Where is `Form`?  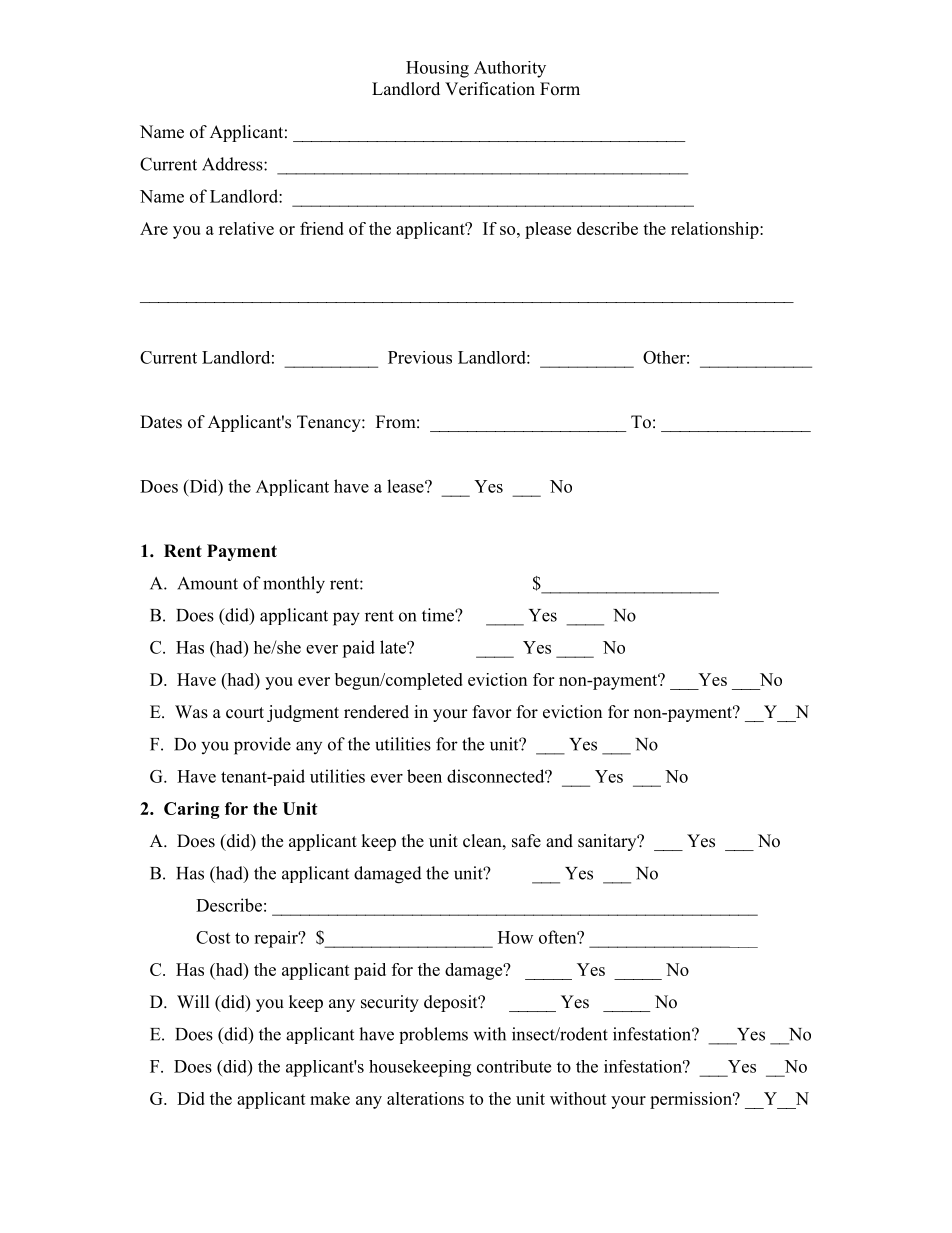 Form is located at coordinates (560, 89).
